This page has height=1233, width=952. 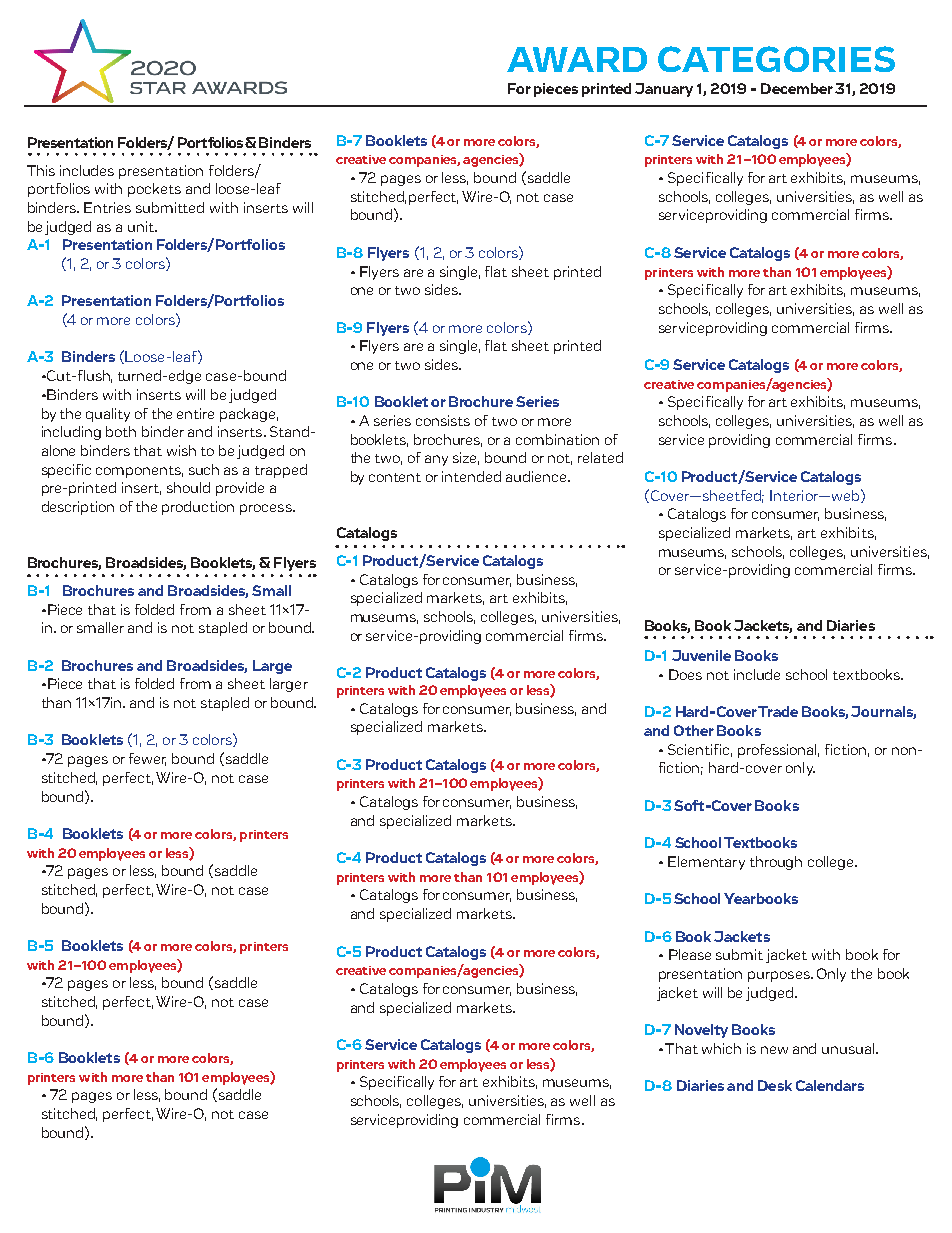 What do you see at coordinates (443, 420) in the page?
I see `consists` at bounding box center [443, 420].
